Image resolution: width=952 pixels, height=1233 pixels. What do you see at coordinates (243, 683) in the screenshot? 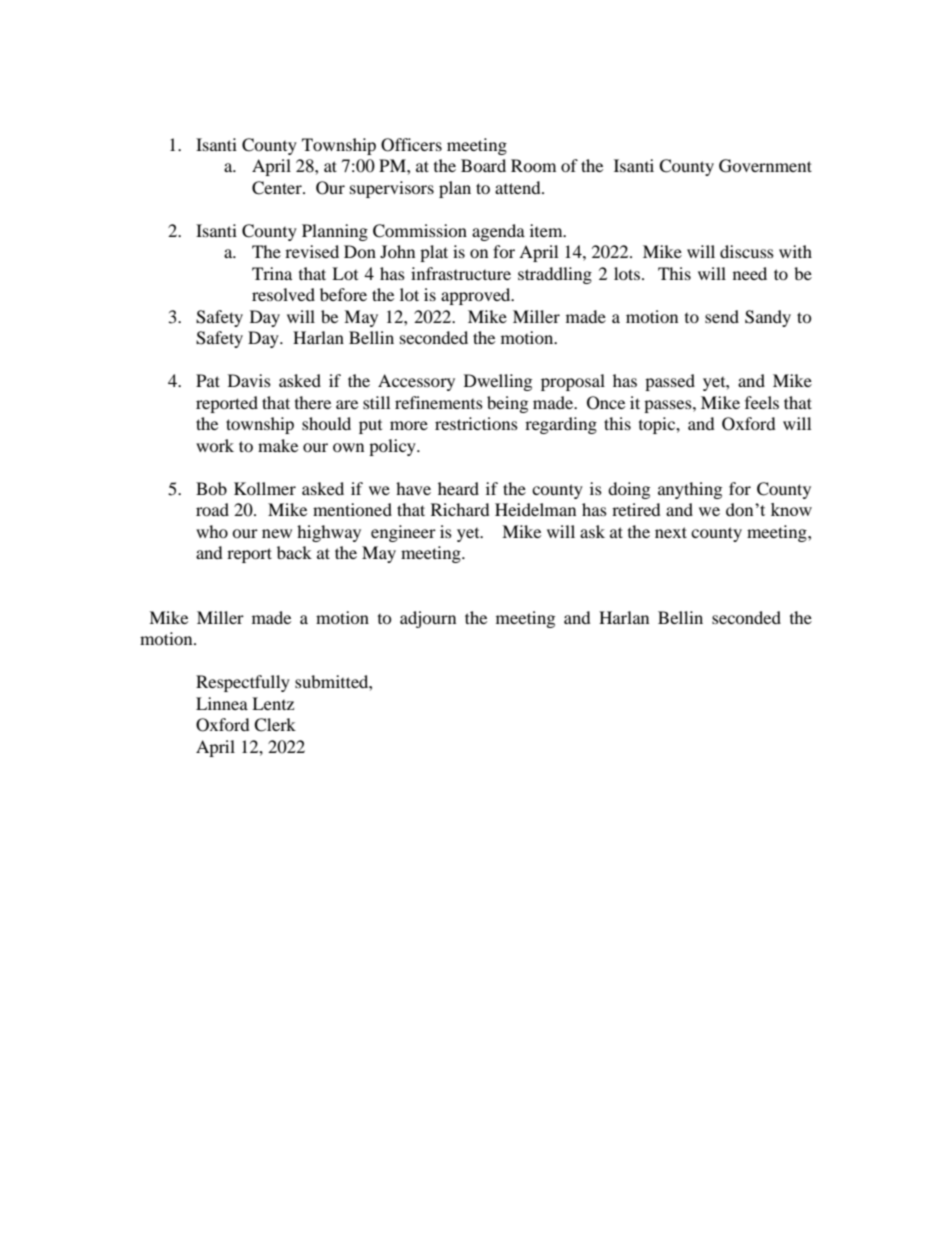
I see `Respectfully` at bounding box center [243, 683].
